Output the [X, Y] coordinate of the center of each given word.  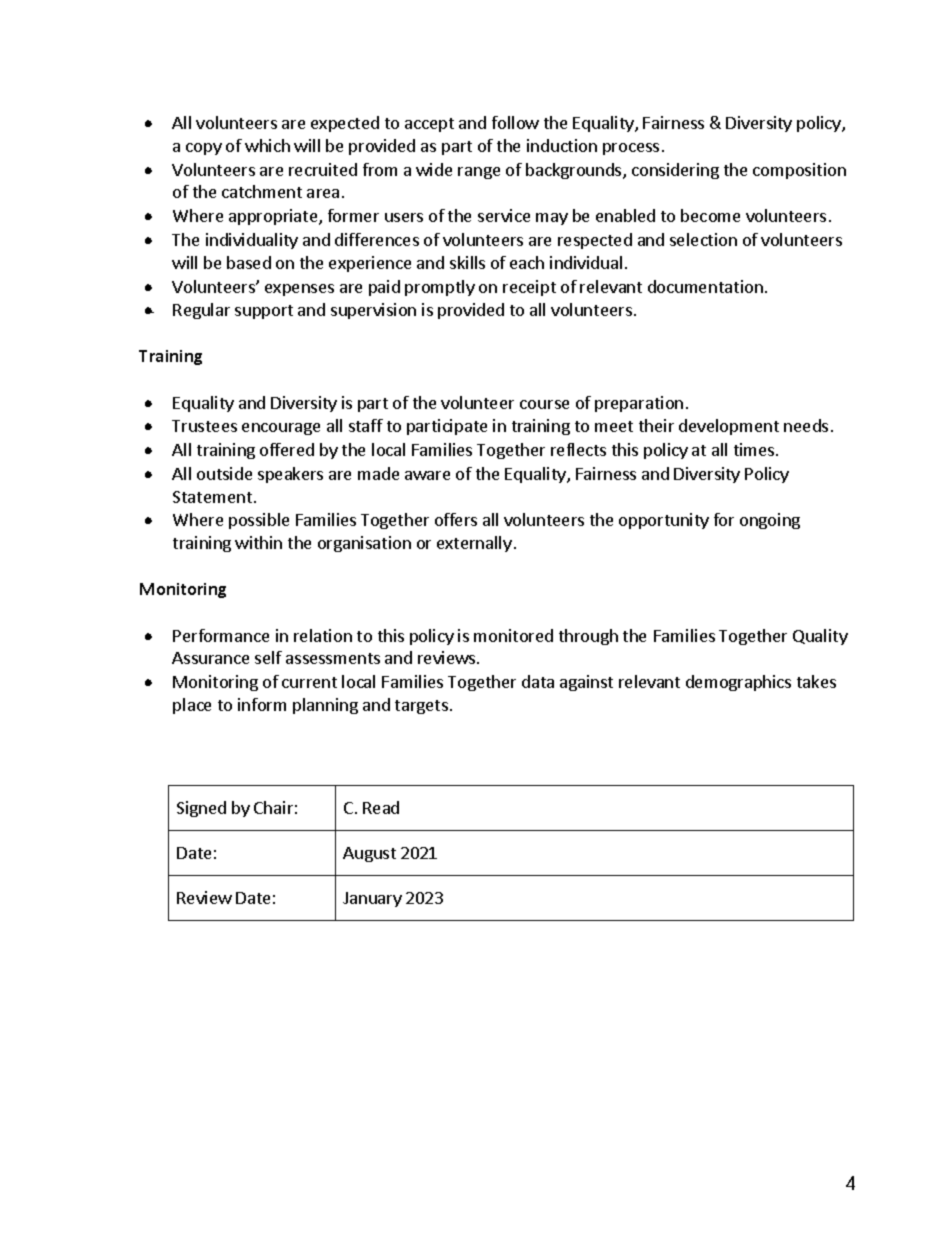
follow [515, 122]
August [369, 854]
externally [474, 544]
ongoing [770, 521]
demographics [738, 683]
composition [799, 171]
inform [262, 704]
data [538, 681]
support [264, 312]
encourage [281, 429]
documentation [705, 286]
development [729, 427]
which [267, 145]
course [544, 404]
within [258, 542]
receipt [529, 288]
